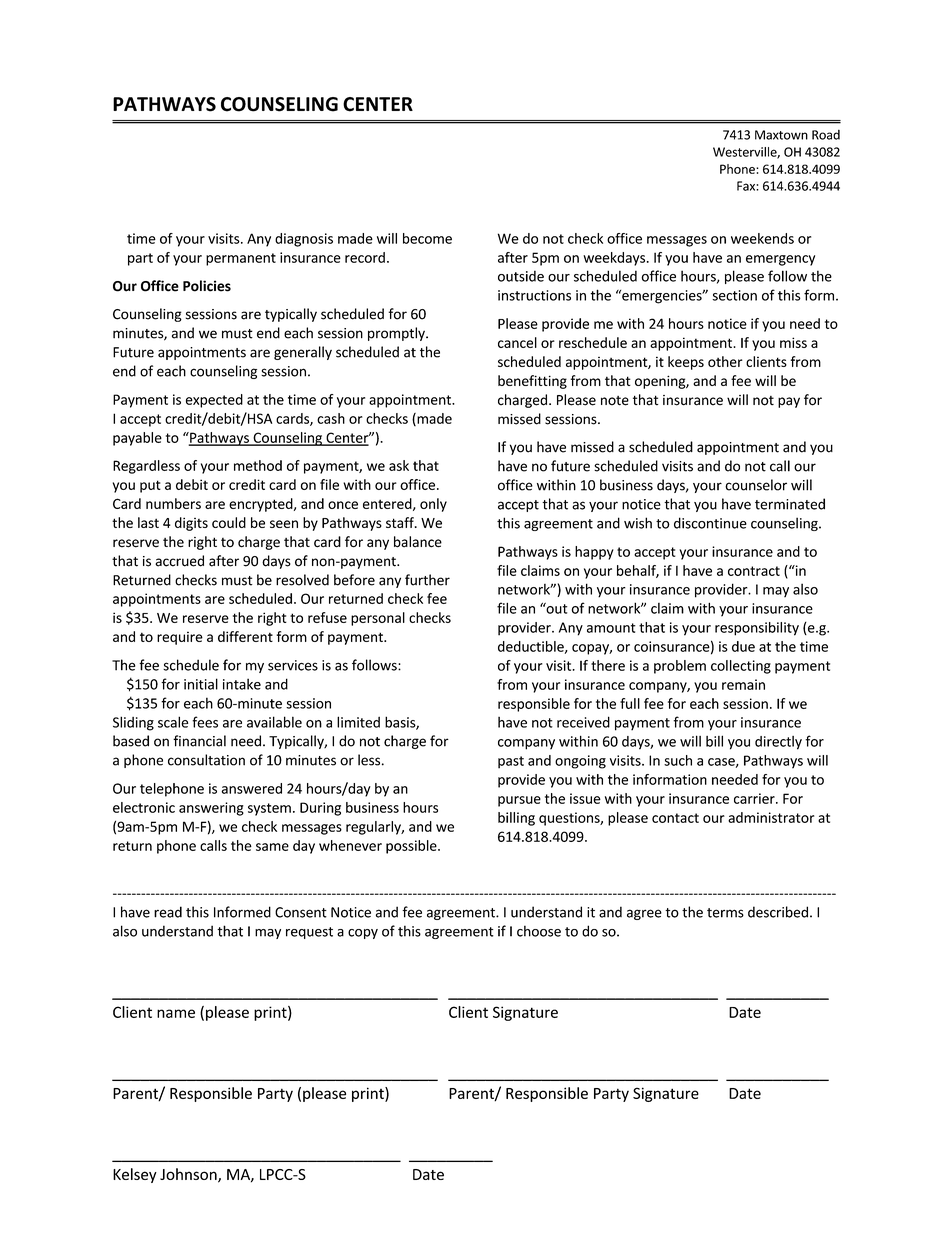  I want to click on administrator, so click(771, 817).
